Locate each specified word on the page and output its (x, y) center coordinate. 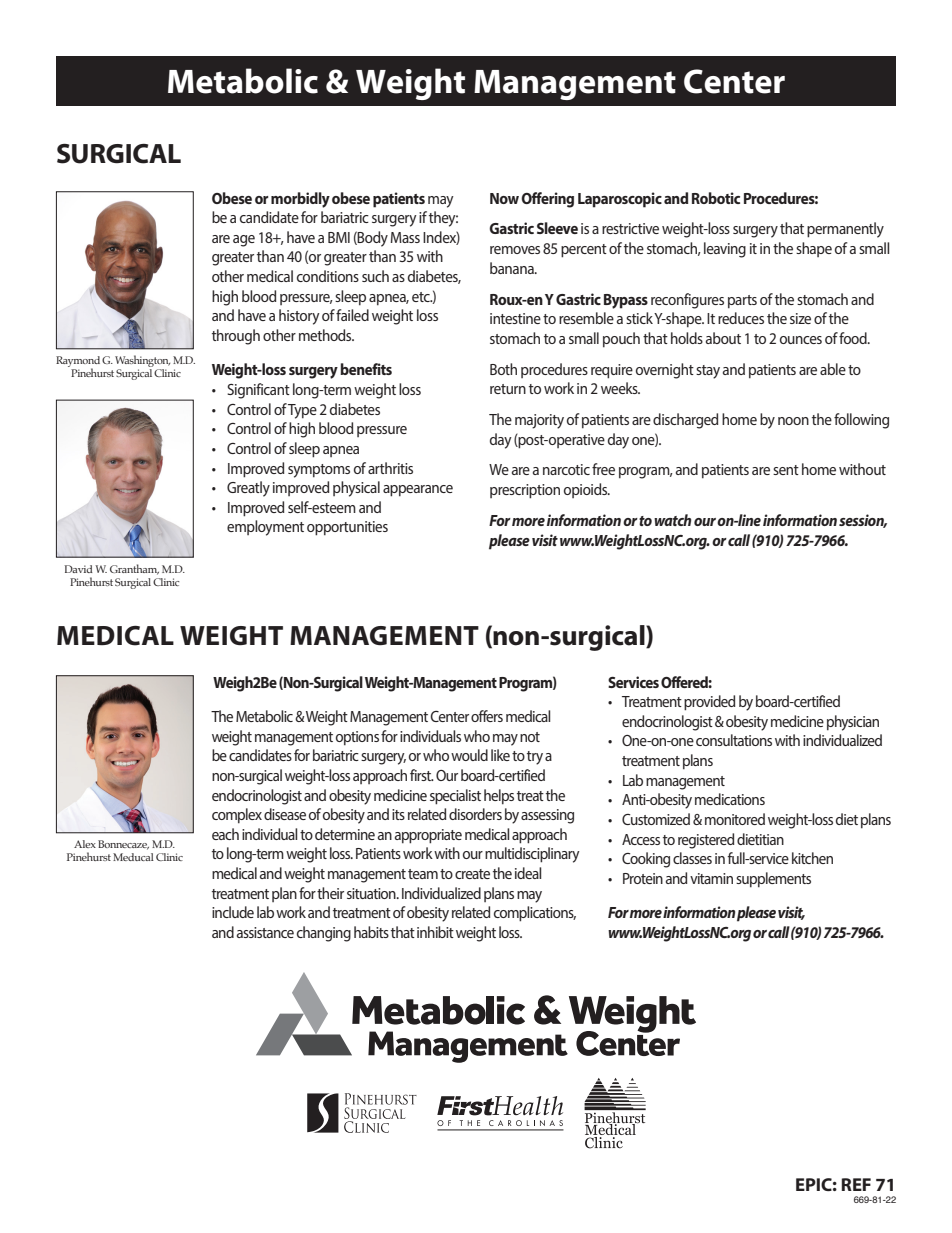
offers (487, 716)
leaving (725, 250)
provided (709, 703)
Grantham (134, 569)
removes (515, 250)
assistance (265, 932)
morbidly (300, 200)
